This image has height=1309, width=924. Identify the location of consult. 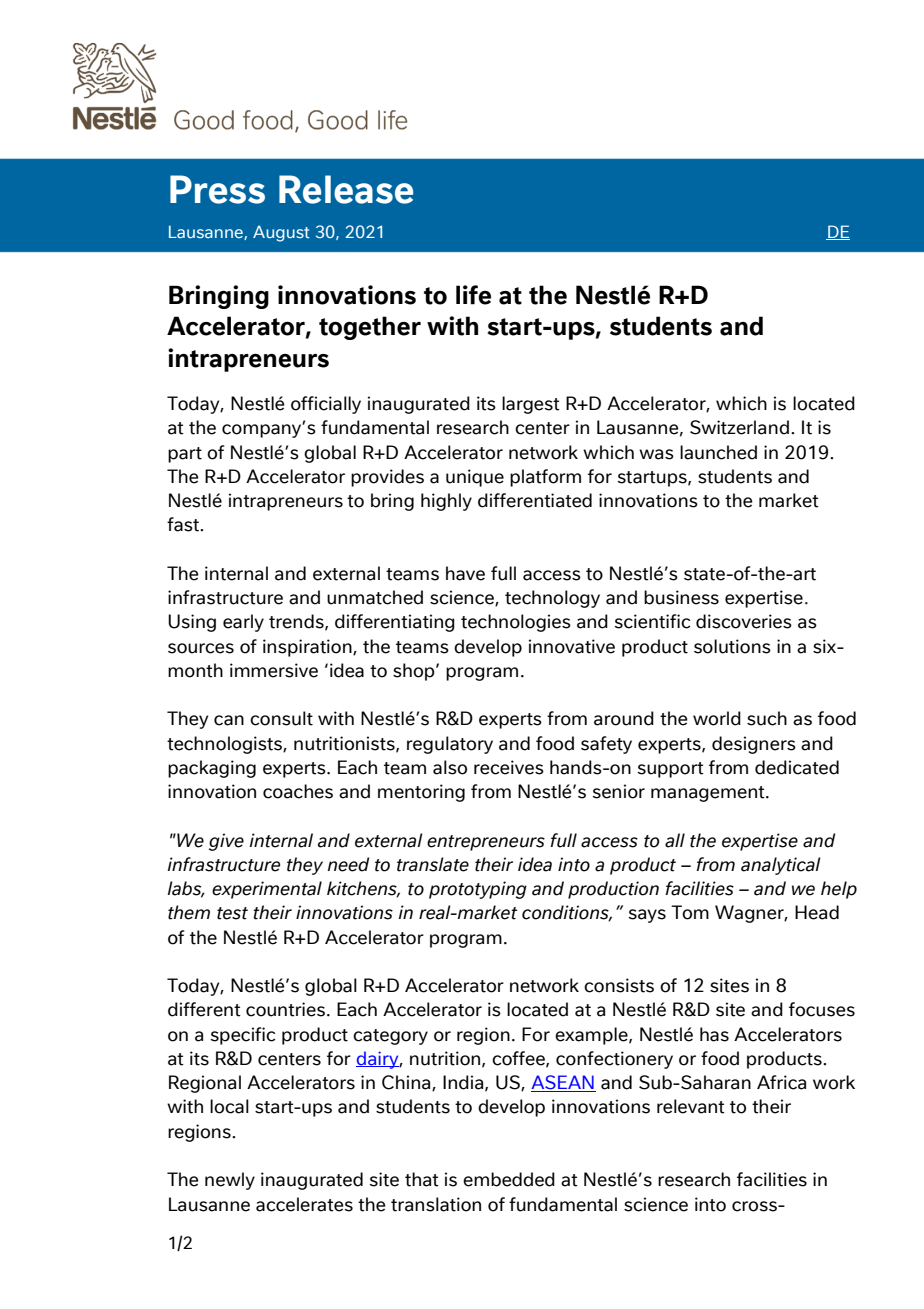
(281, 718).
